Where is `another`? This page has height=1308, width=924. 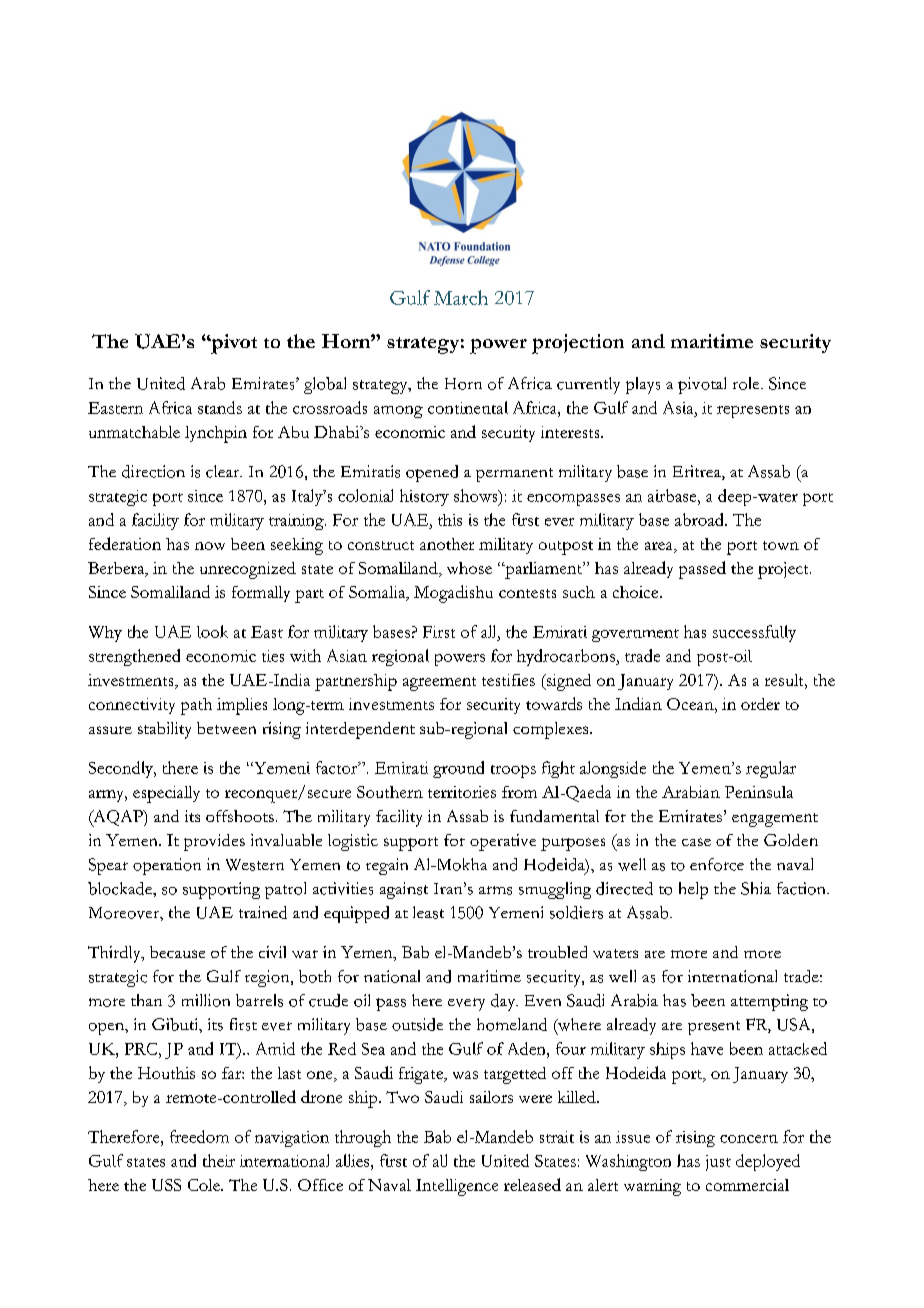
another is located at coordinates (447, 544).
